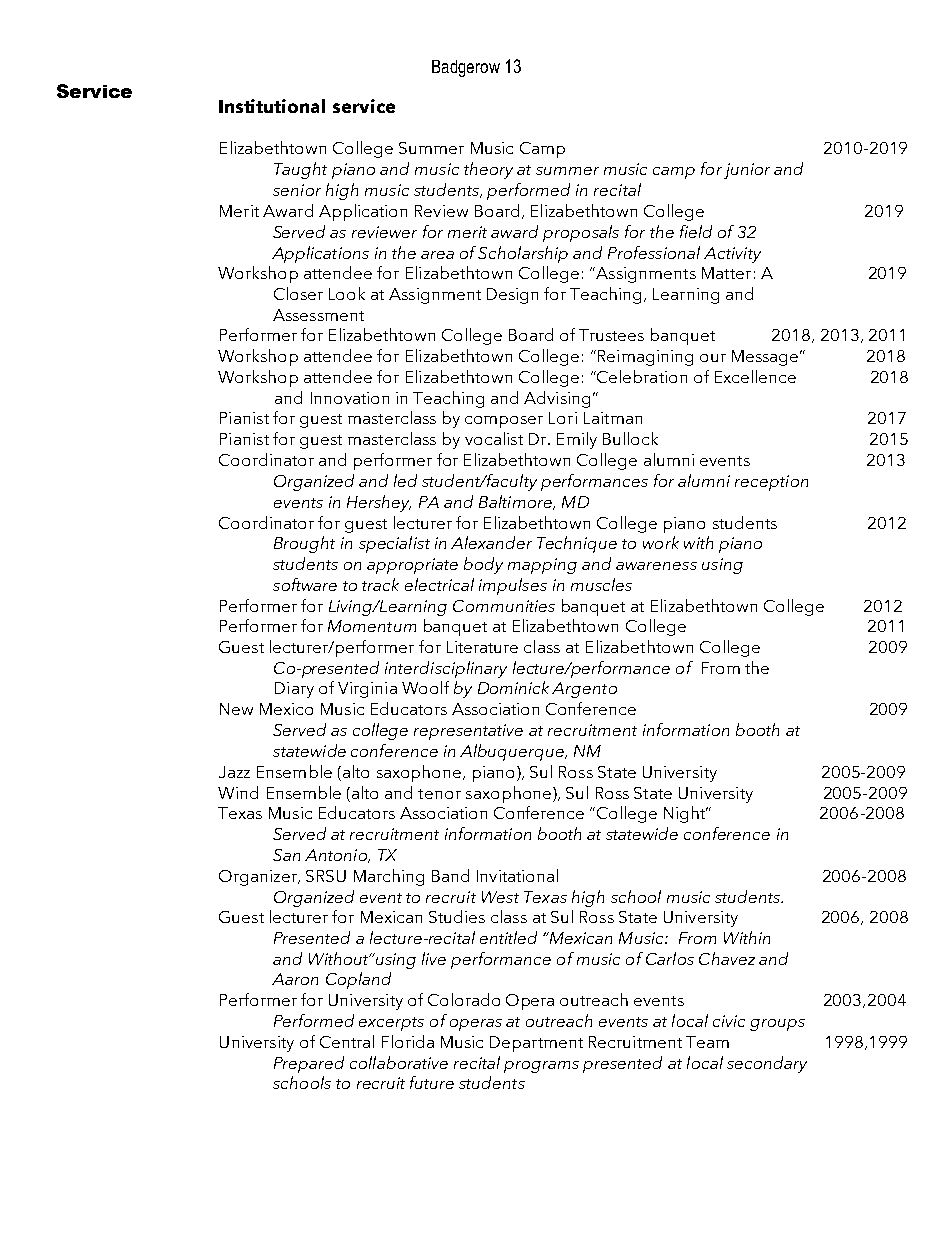  What do you see at coordinates (656, 566) in the image?
I see `awareness` at bounding box center [656, 566].
